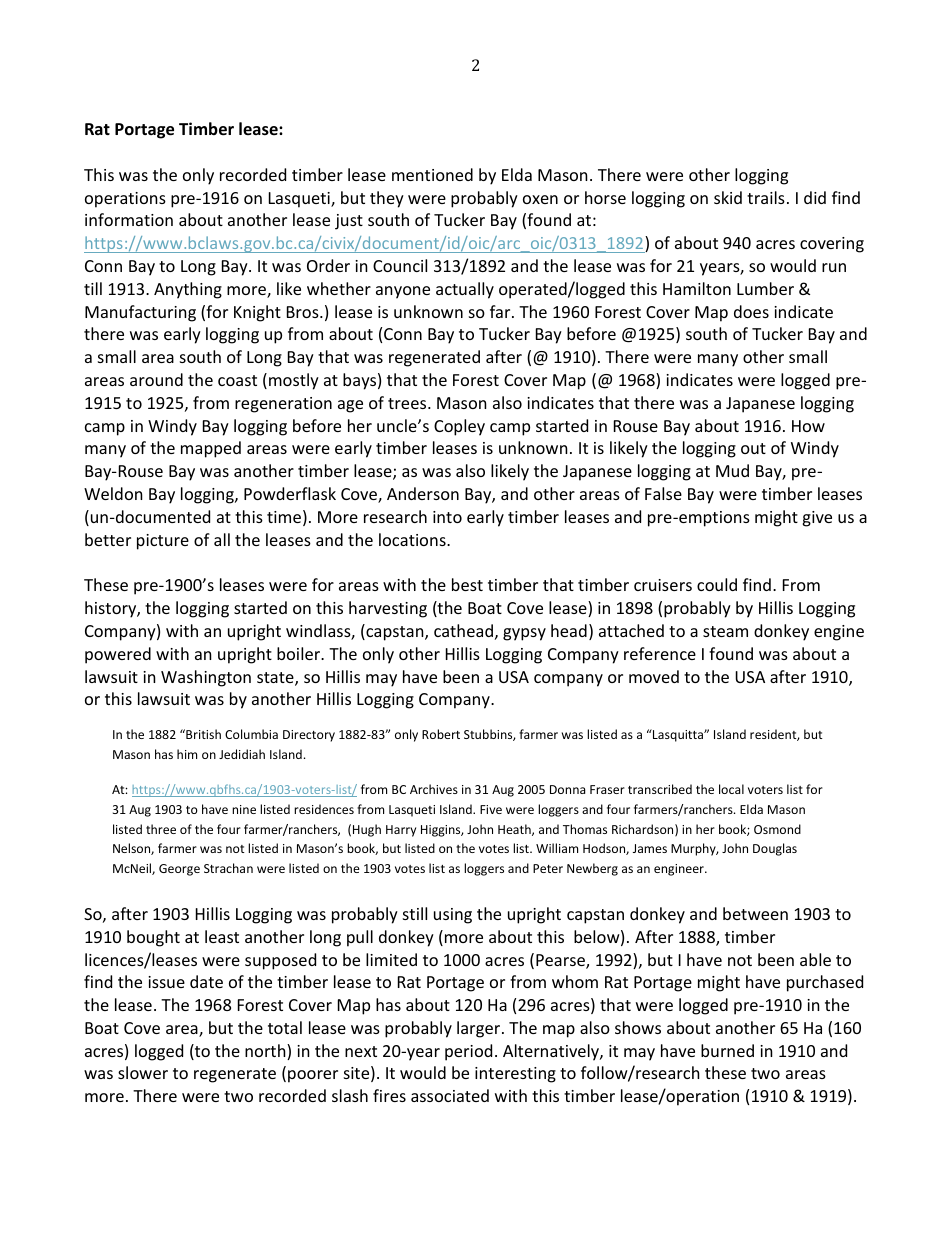 Image resolution: width=952 pixels, height=1233 pixels. What do you see at coordinates (468, 1052) in the document?
I see `period` at bounding box center [468, 1052].
